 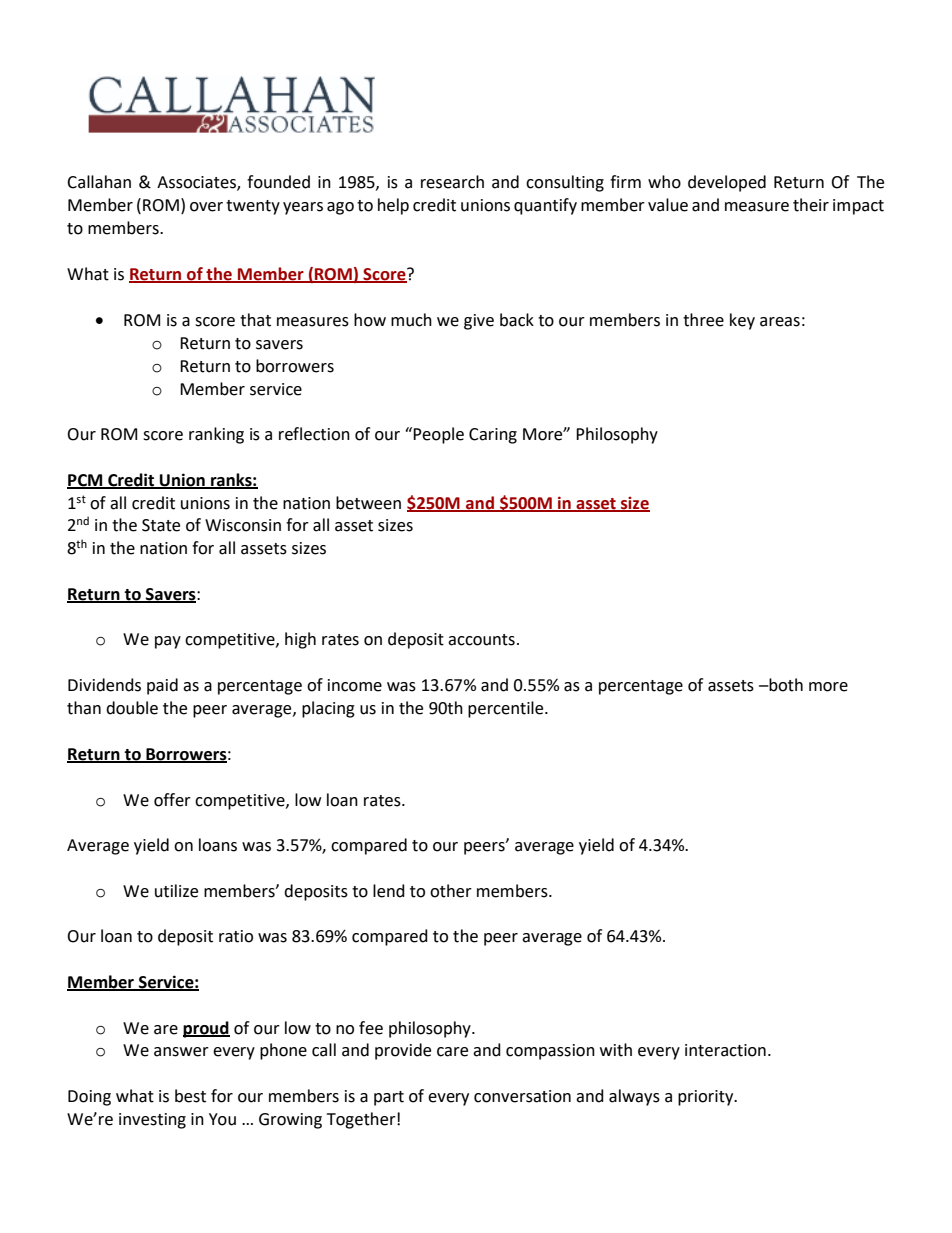 I want to click on their, so click(x=811, y=205).
